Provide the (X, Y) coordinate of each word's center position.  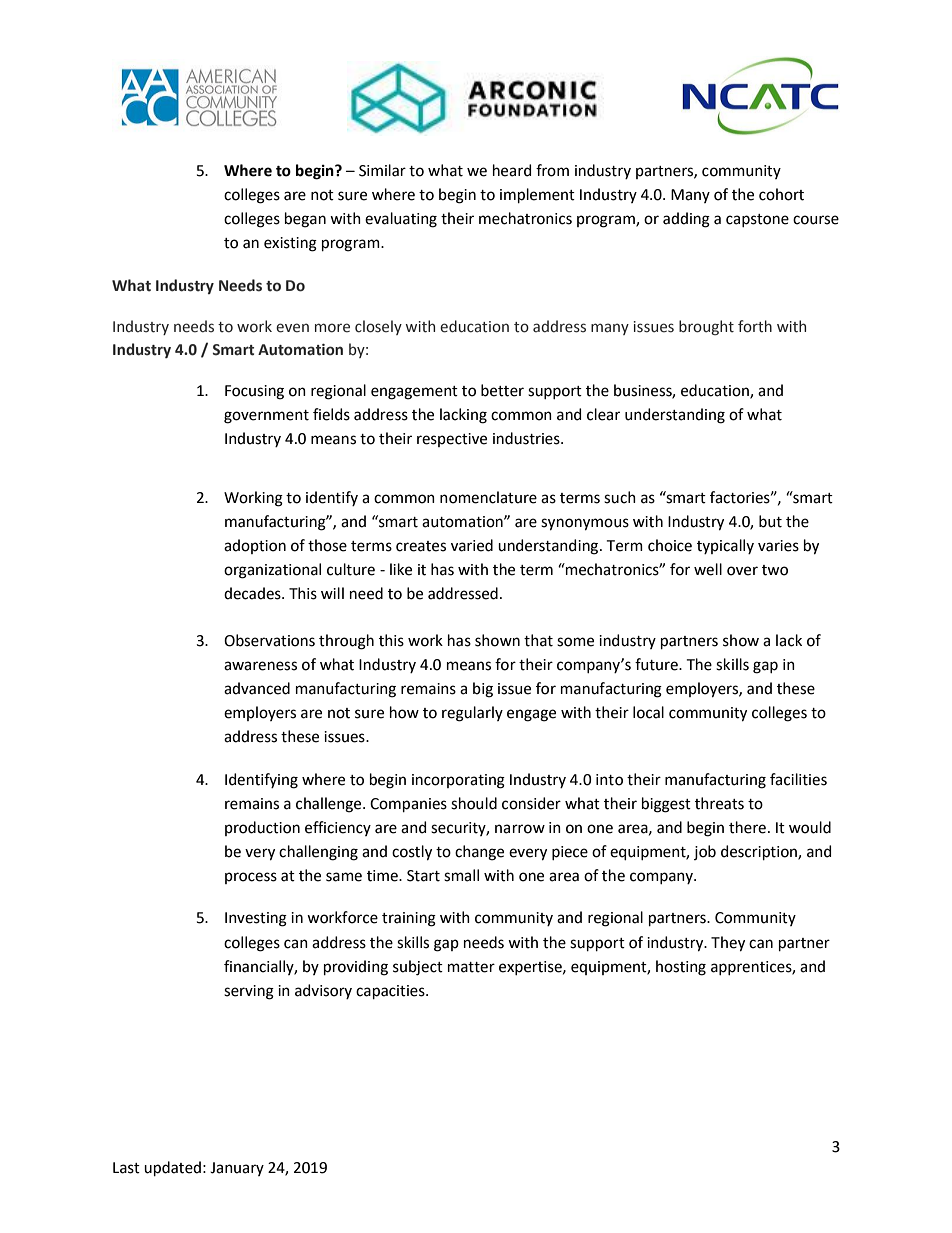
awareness (260, 666)
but (770, 521)
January (237, 1169)
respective (452, 440)
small (461, 875)
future (657, 664)
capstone (757, 220)
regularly (472, 714)
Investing (256, 919)
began (305, 220)
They (728, 944)
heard (512, 170)
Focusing (254, 392)
